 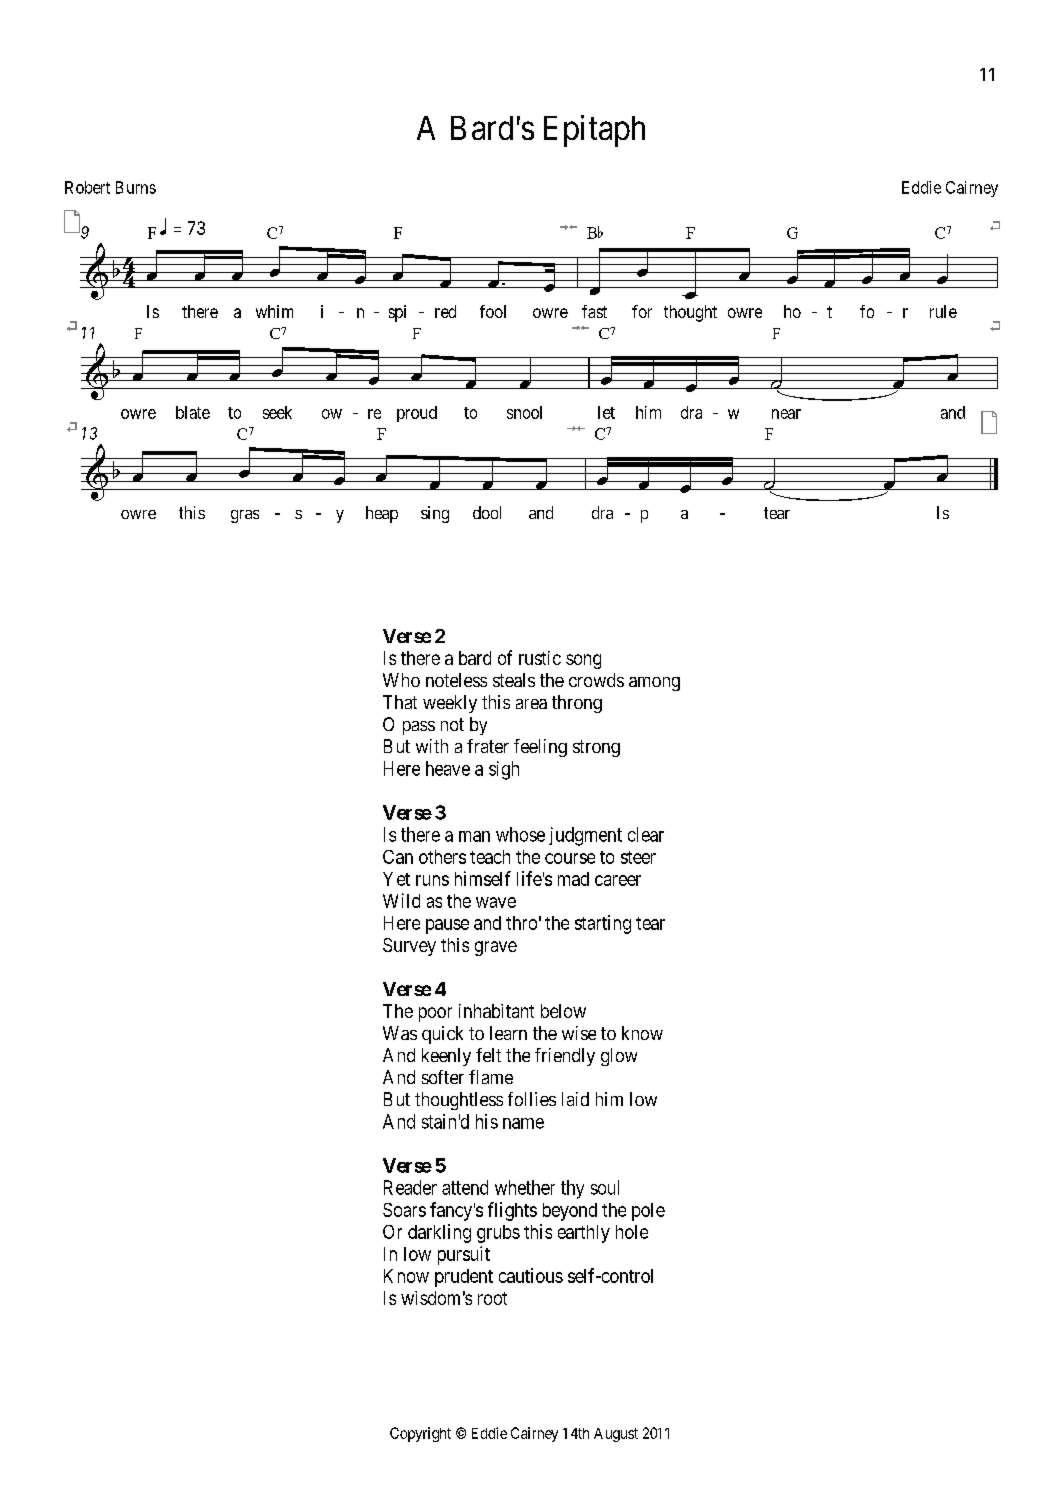 I want to click on Can, so click(x=398, y=857).
